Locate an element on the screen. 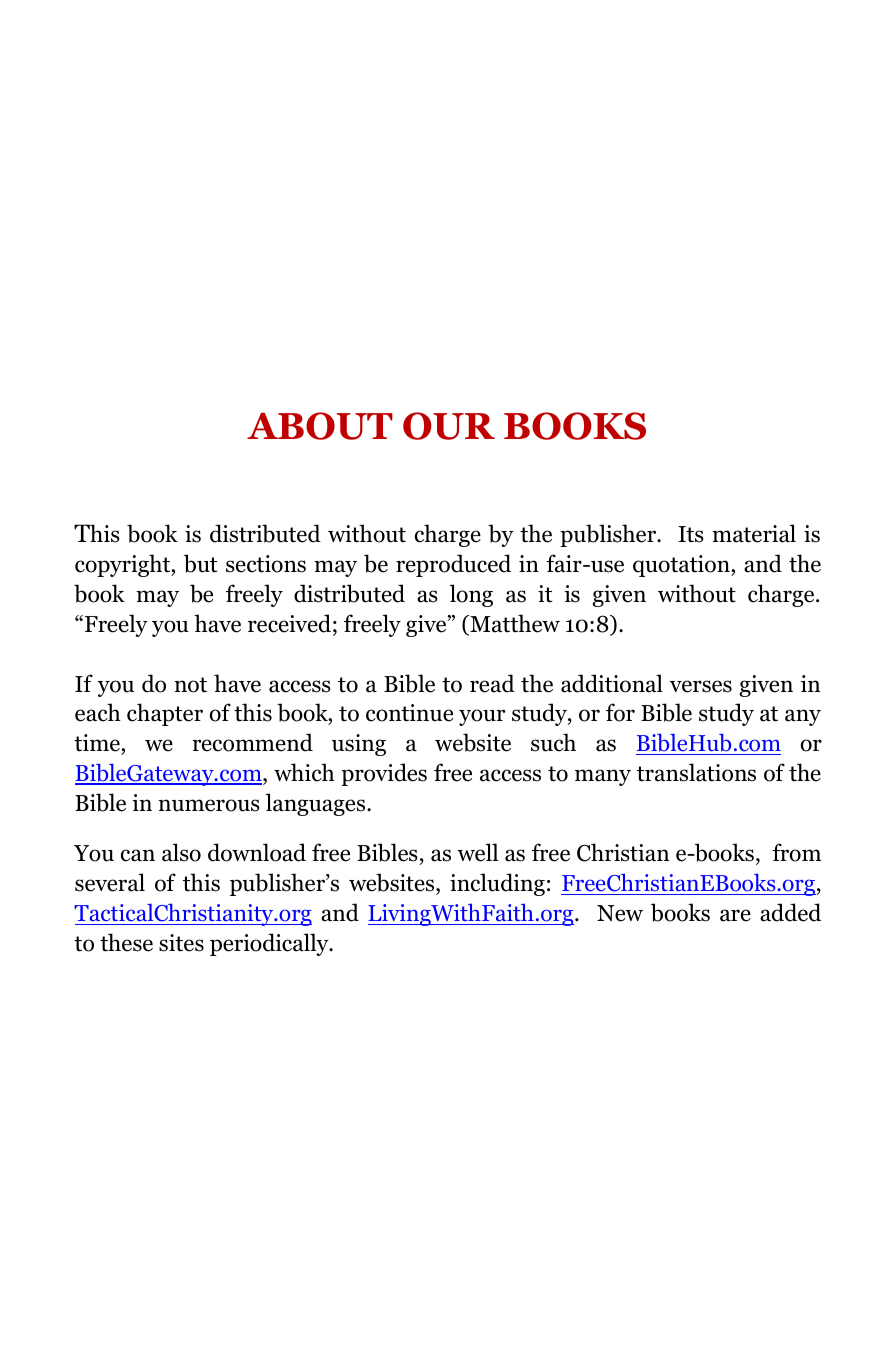 The width and height of the screenshot is (896, 1345). read is located at coordinates (492, 683).
